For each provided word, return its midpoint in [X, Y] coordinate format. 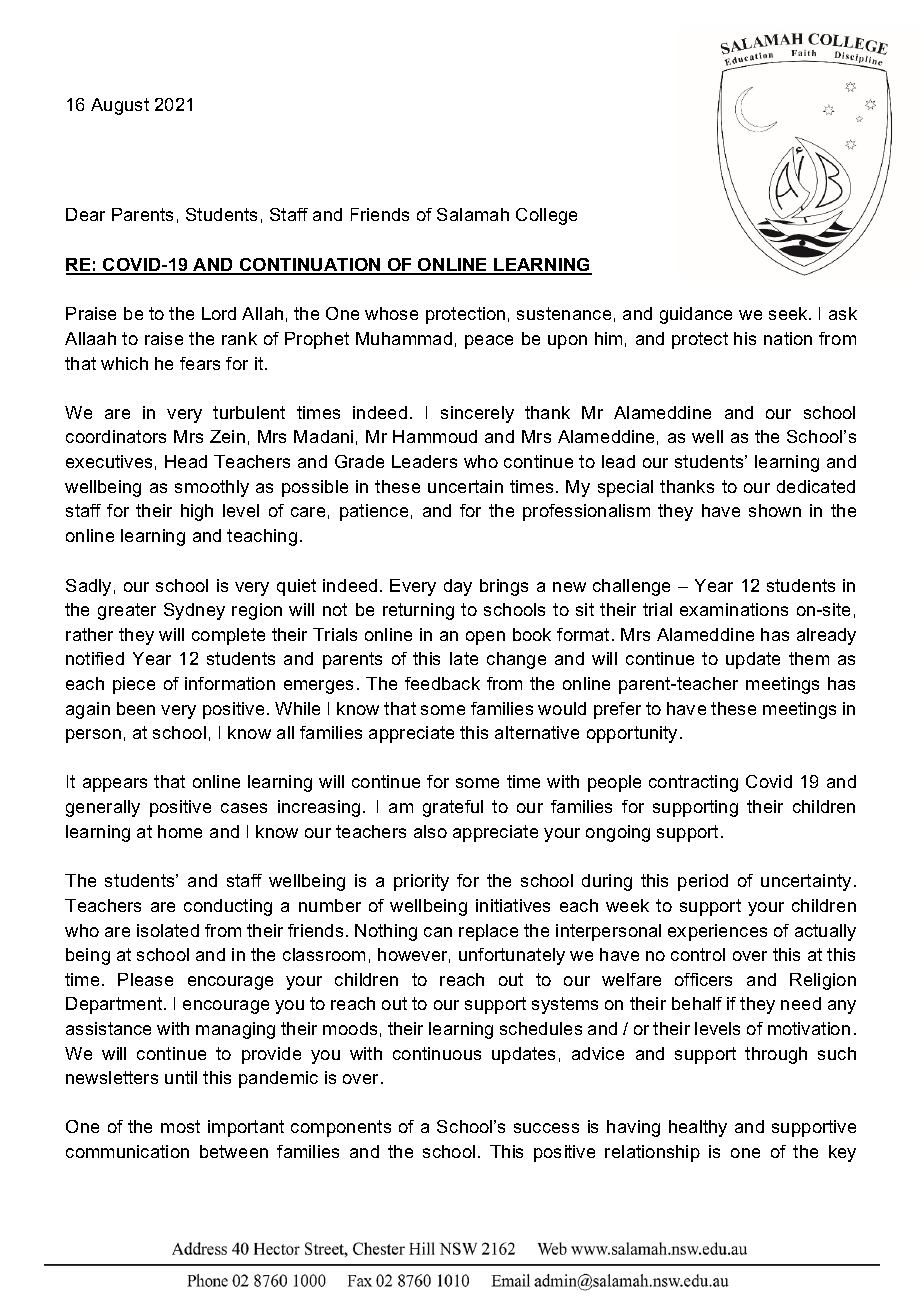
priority [421, 882]
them [809, 658]
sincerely [477, 414]
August [120, 106]
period [703, 882]
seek [789, 313]
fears [200, 363]
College [546, 216]
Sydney [194, 611]
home [180, 831]
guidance [696, 315]
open [485, 638]
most [180, 1126]
